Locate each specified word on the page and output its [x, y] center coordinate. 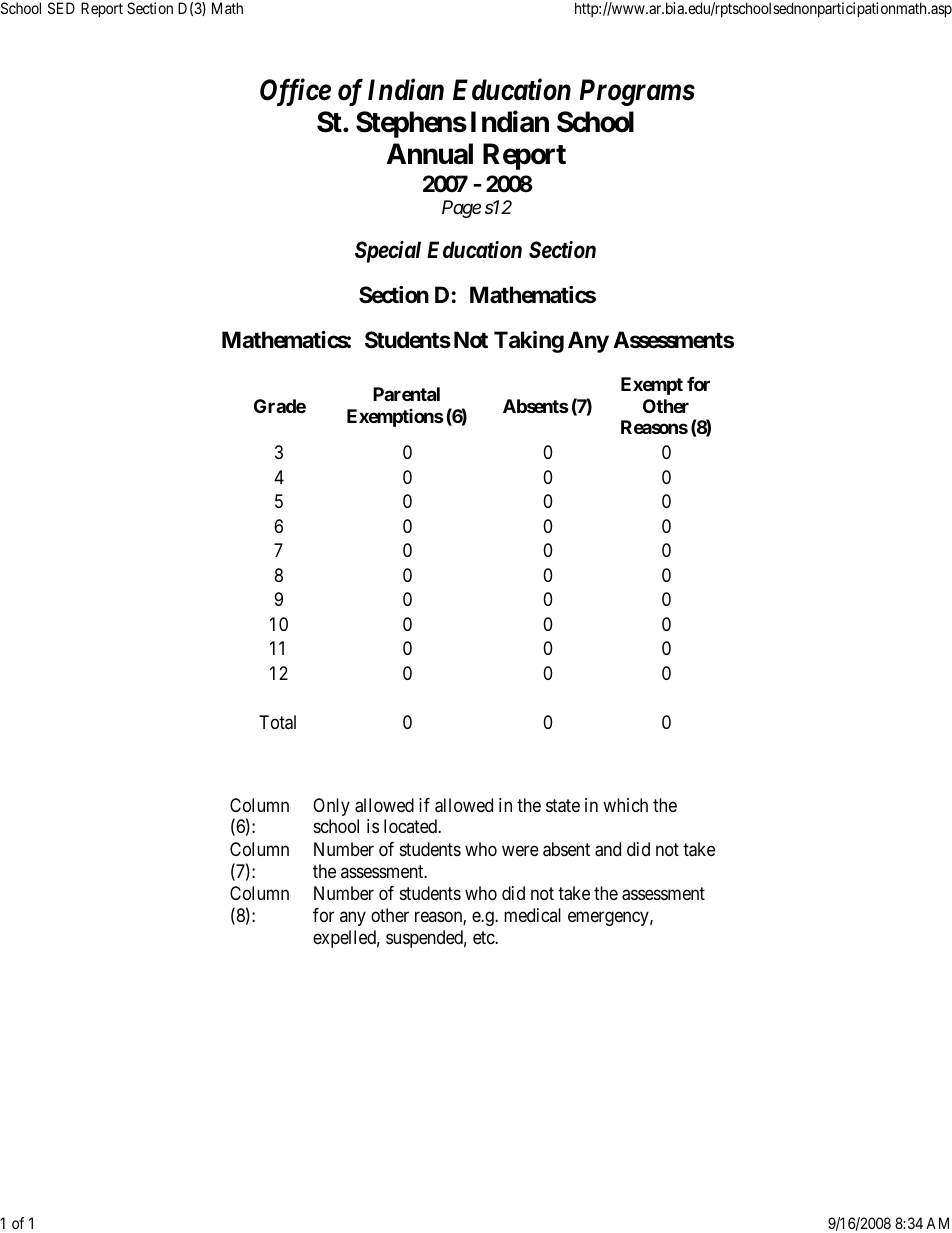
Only [331, 807]
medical [532, 915]
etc [484, 937]
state [563, 806]
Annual [430, 154]
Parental [406, 394]
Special [388, 252]
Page [461, 209]
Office [295, 92]
